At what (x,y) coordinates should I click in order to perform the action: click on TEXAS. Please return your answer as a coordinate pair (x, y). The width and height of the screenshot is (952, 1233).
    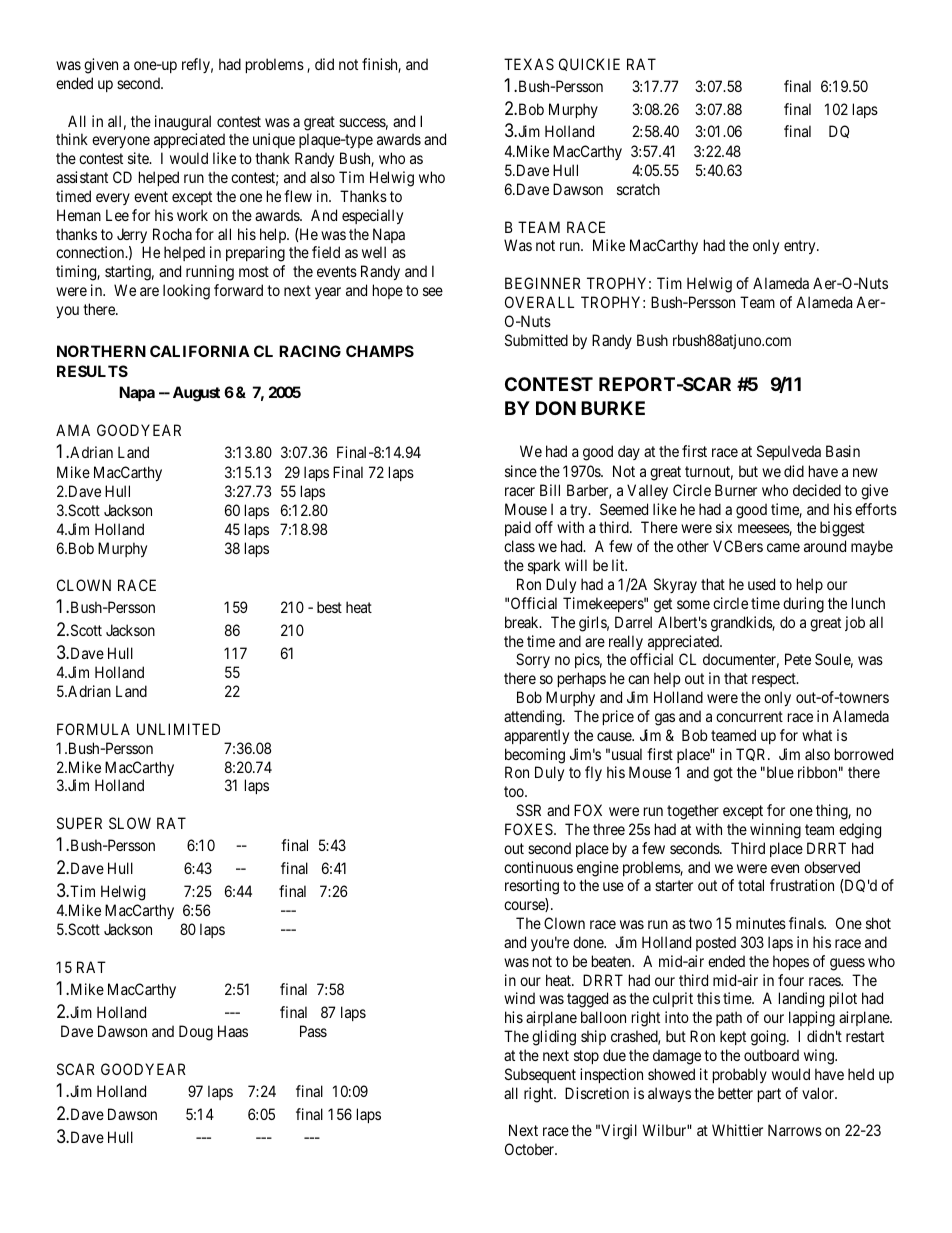
    Looking at the image, I should click on (529, 64).
